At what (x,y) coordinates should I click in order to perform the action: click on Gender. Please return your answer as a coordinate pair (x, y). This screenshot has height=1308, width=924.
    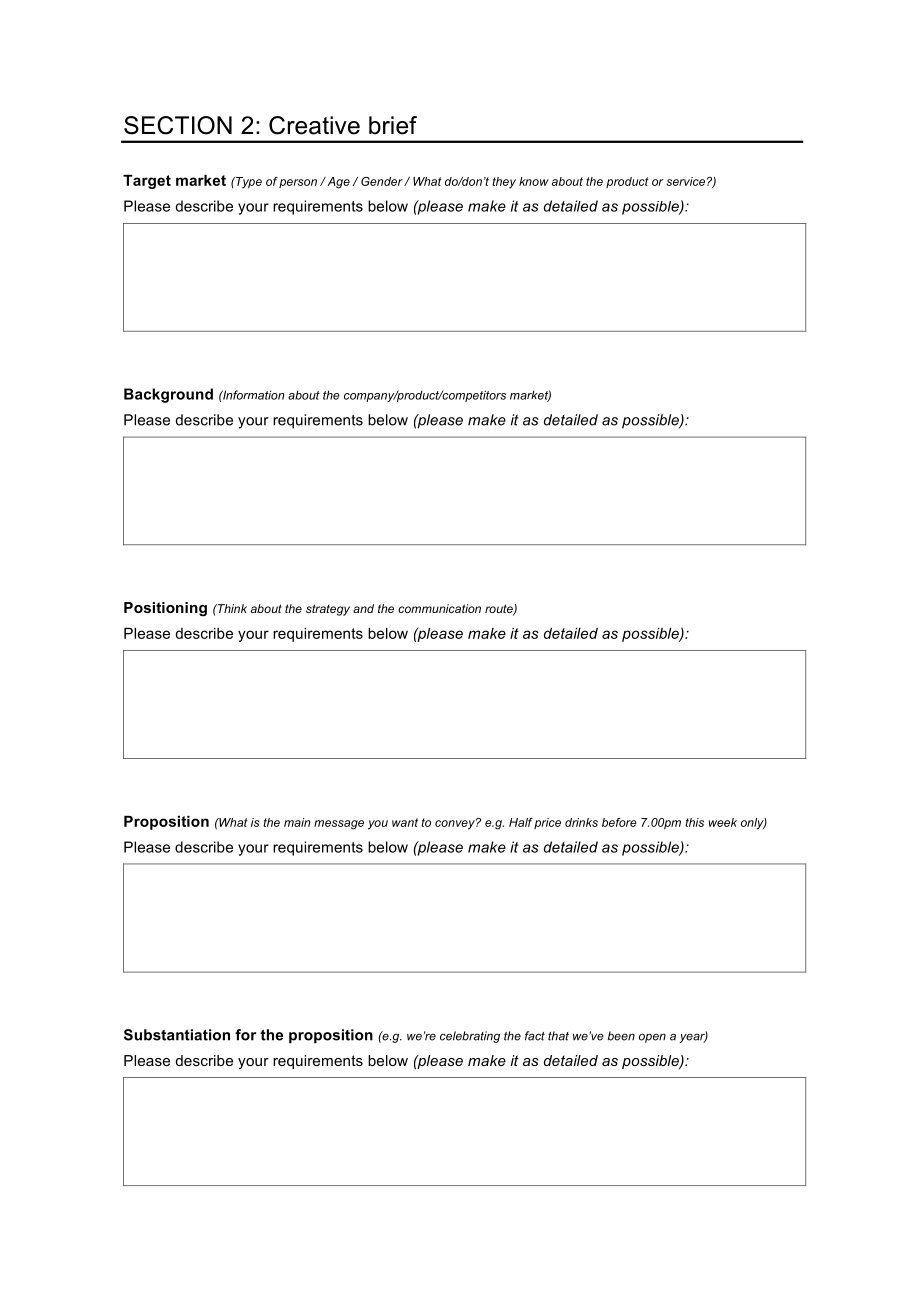
    Looking at the image, I should click on (383, 181).
